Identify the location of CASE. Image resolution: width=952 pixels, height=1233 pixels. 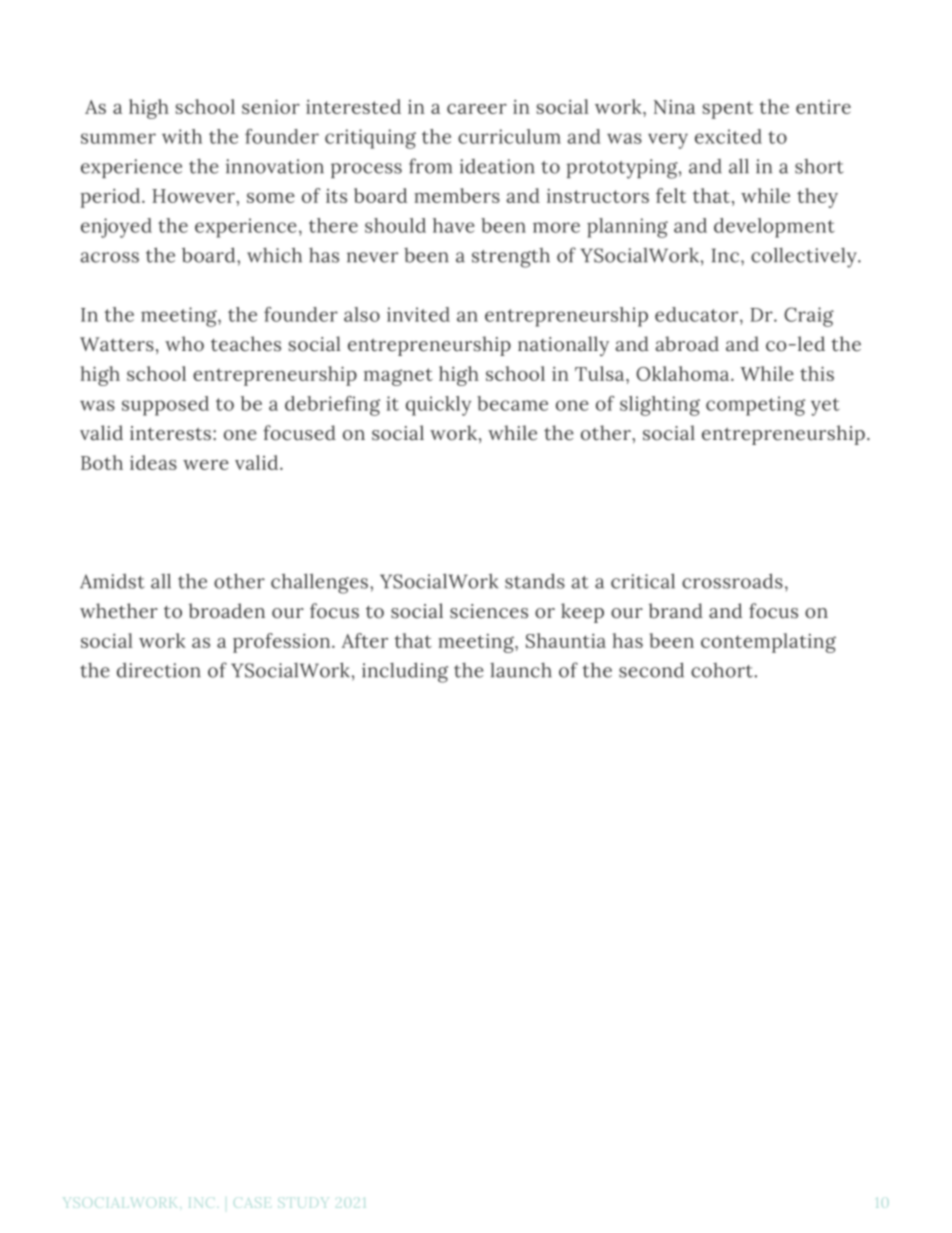
(252, 1203).
